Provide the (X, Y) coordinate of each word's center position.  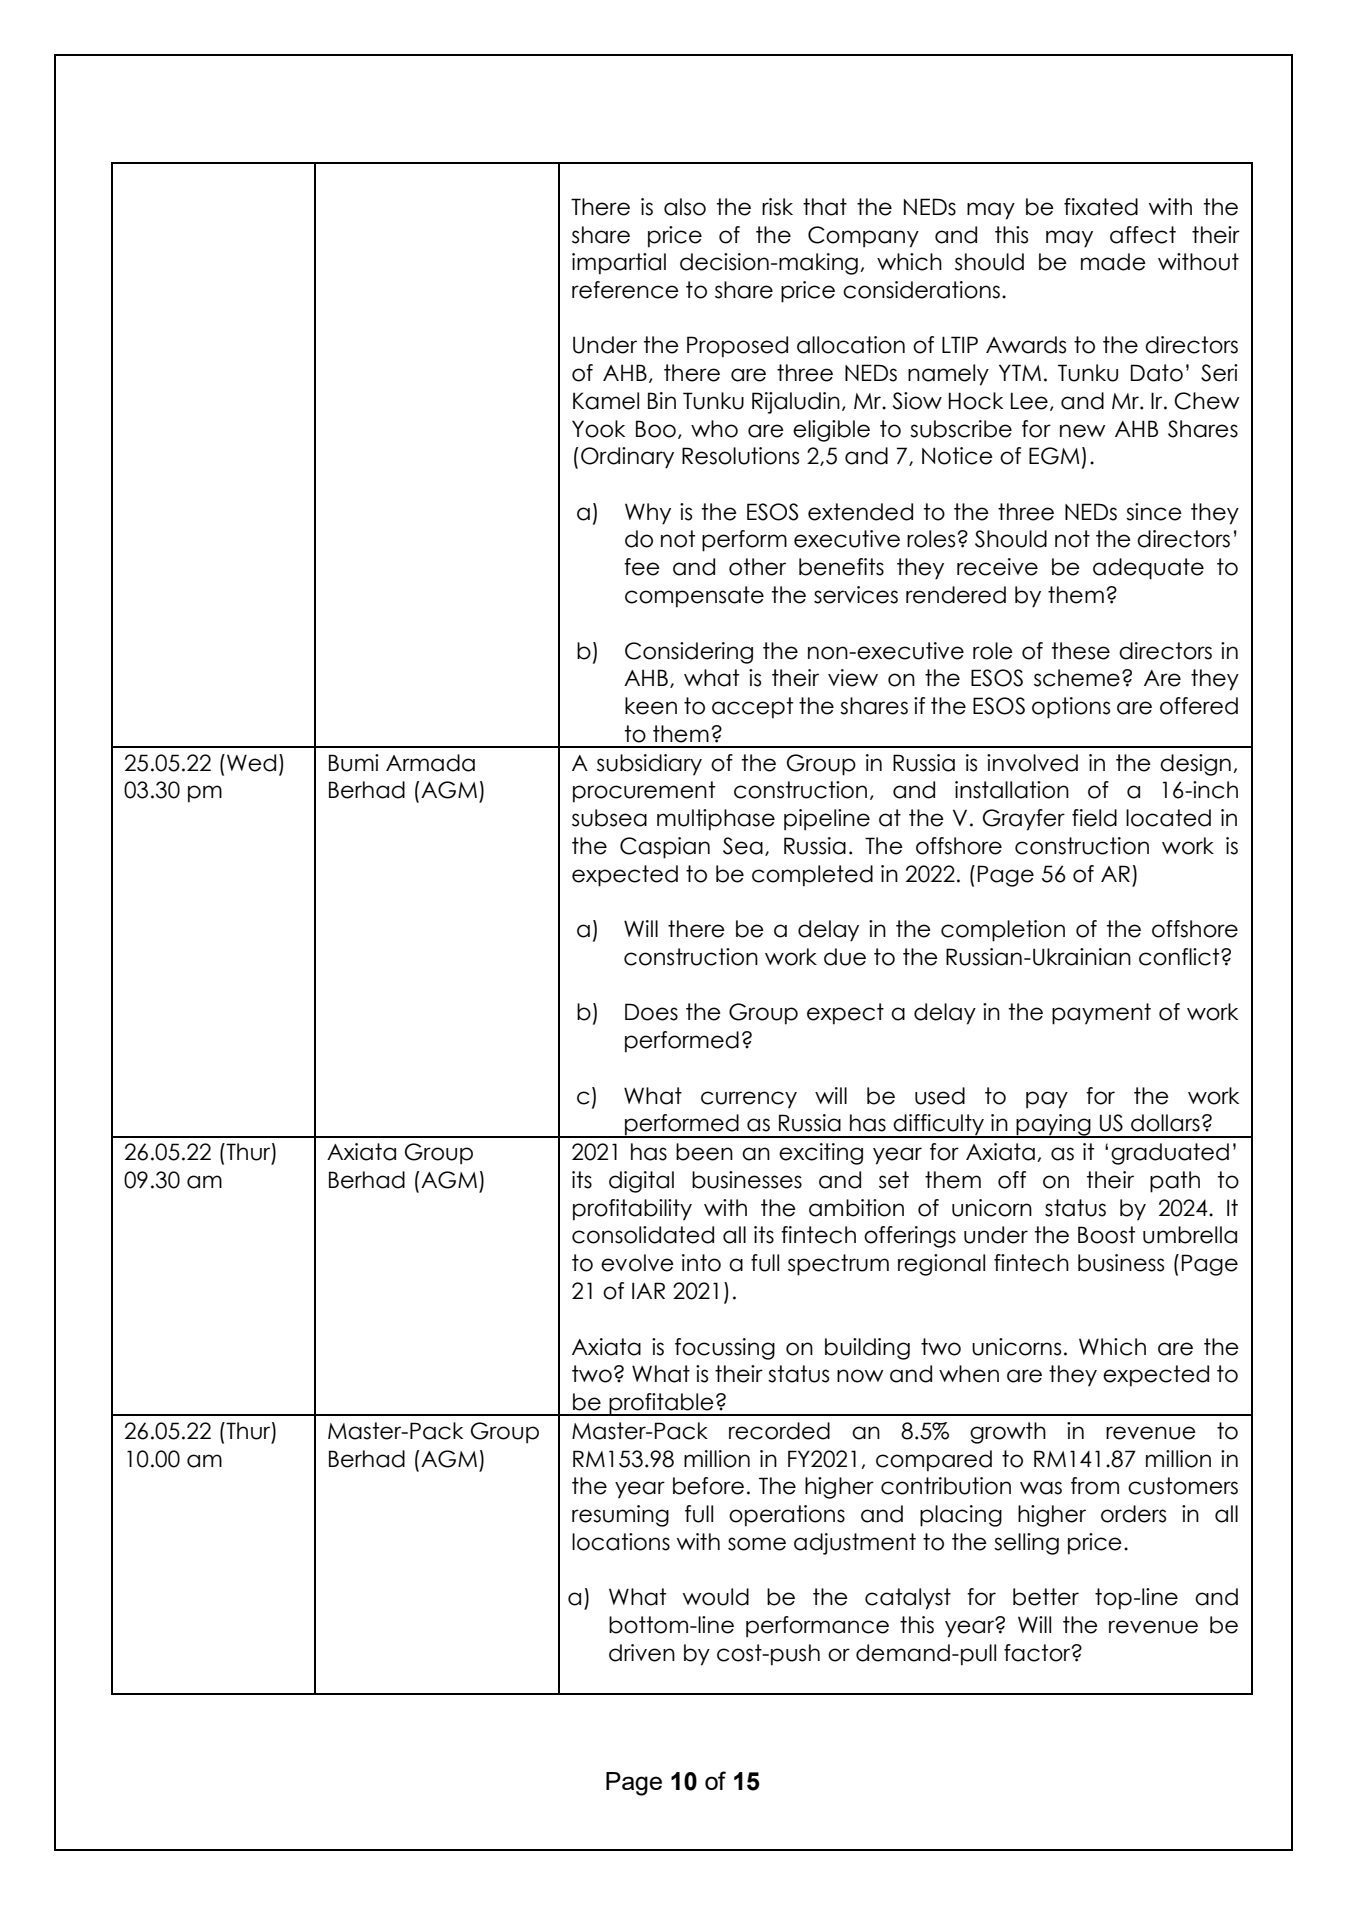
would (716, 1597)
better (1046, 1597)
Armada (430, 763)
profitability (632, 1210)
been (704, 1152)
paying (1054, 1126)
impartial (619, 264)
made (1113, 262)
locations (621, 1542)
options (1071, 708)
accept (752, 708)
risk (777, 207)
